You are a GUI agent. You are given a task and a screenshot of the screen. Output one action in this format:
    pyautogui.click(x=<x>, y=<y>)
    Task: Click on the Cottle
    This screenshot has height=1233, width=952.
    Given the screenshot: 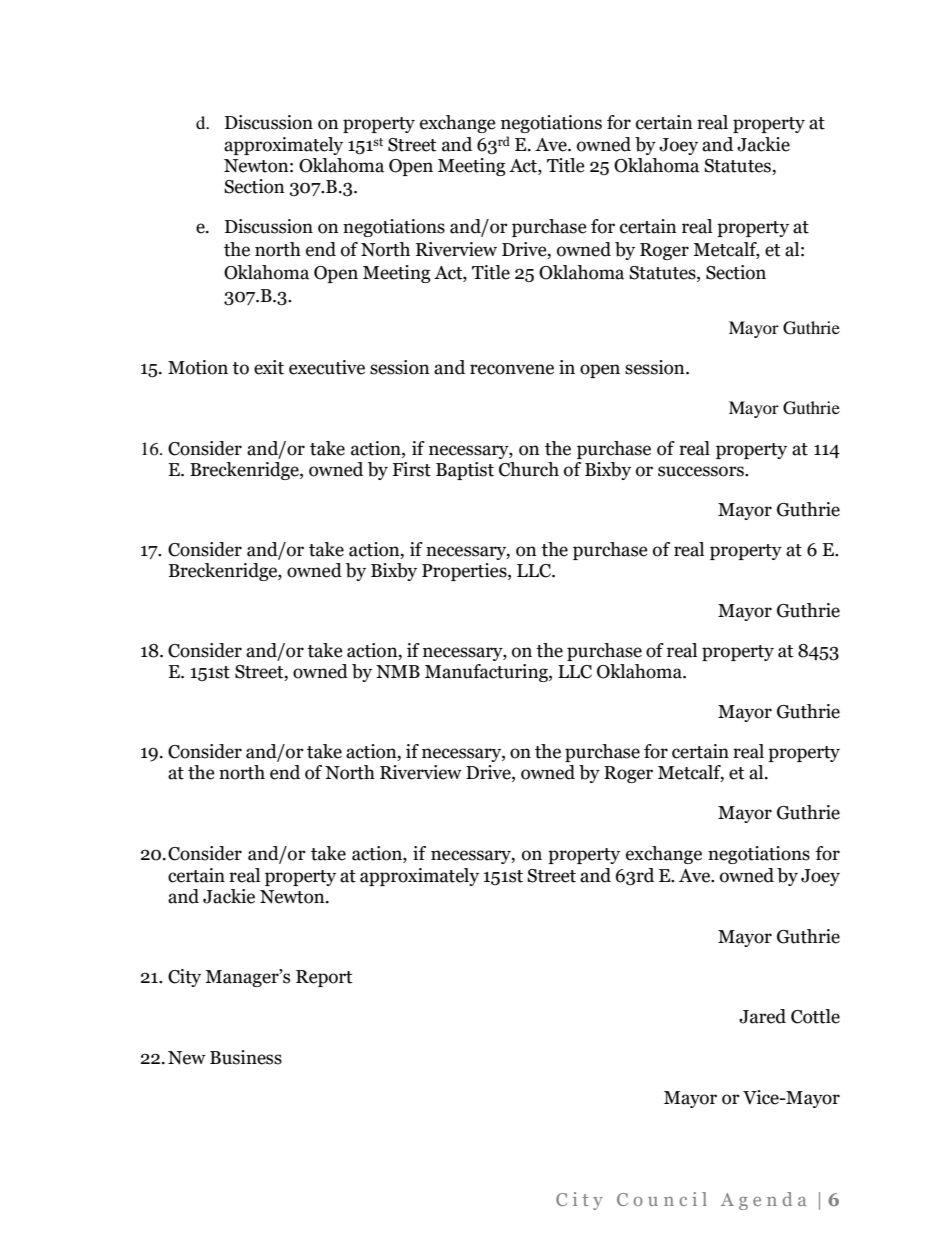 What is the action you would take?
    pyautogui.click(x=815, y=1016)
